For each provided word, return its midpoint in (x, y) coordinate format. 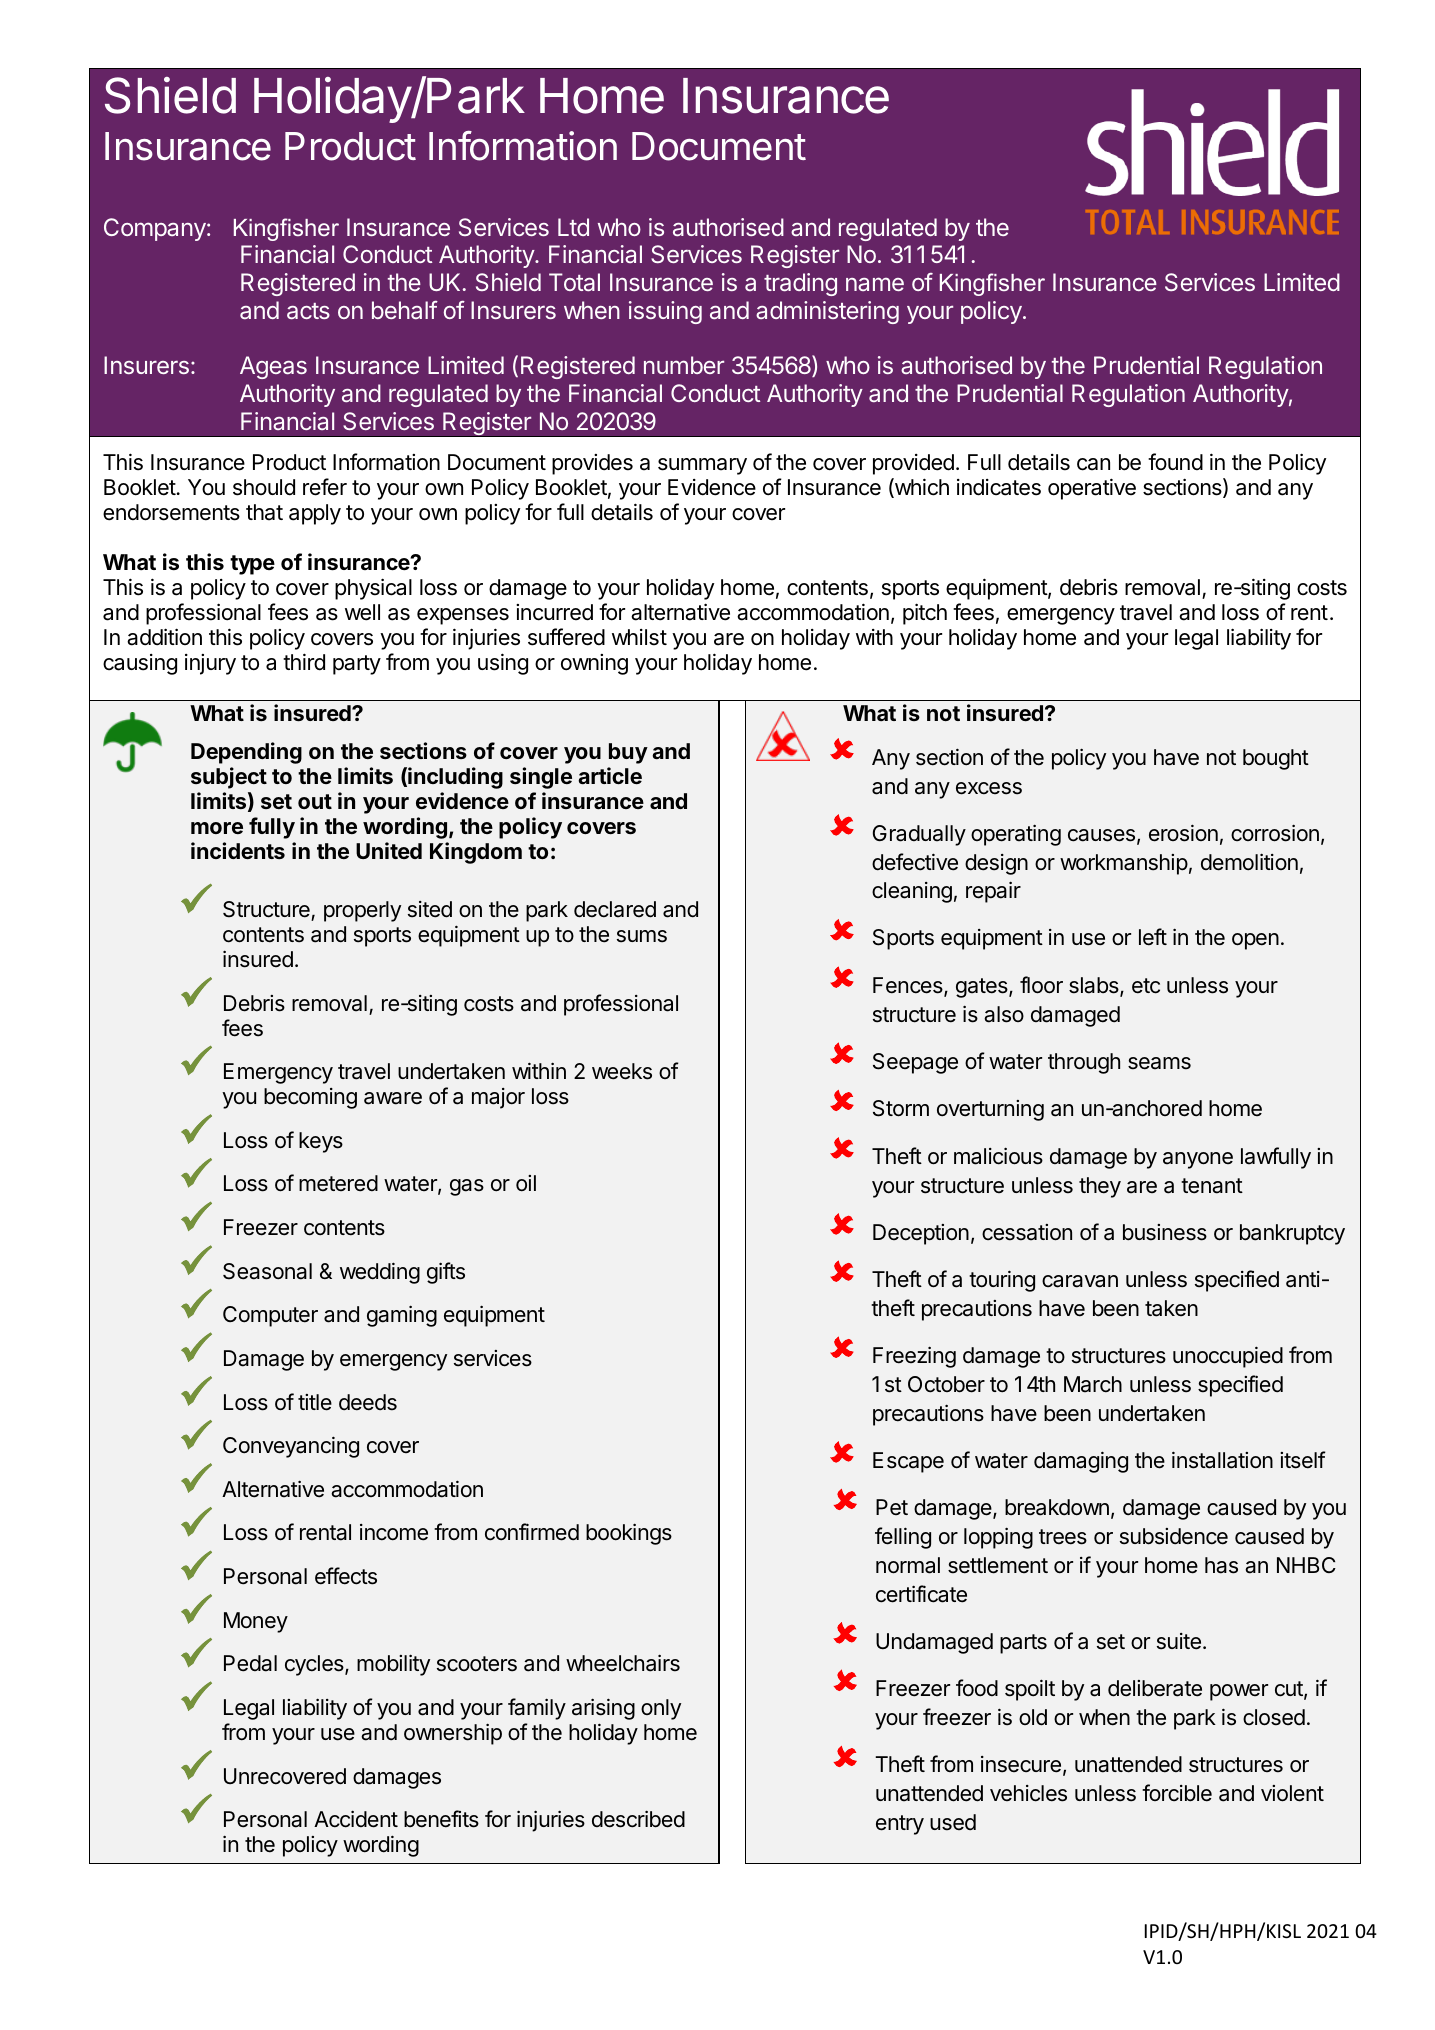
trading (800, 284)
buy (628, 753)
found (1175, 461)
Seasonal (267, 1271)
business (1165, 1232)
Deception (921, 1234)
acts (308, 311)
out (315, 801)
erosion (1183, 833)
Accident (356, 1819)
